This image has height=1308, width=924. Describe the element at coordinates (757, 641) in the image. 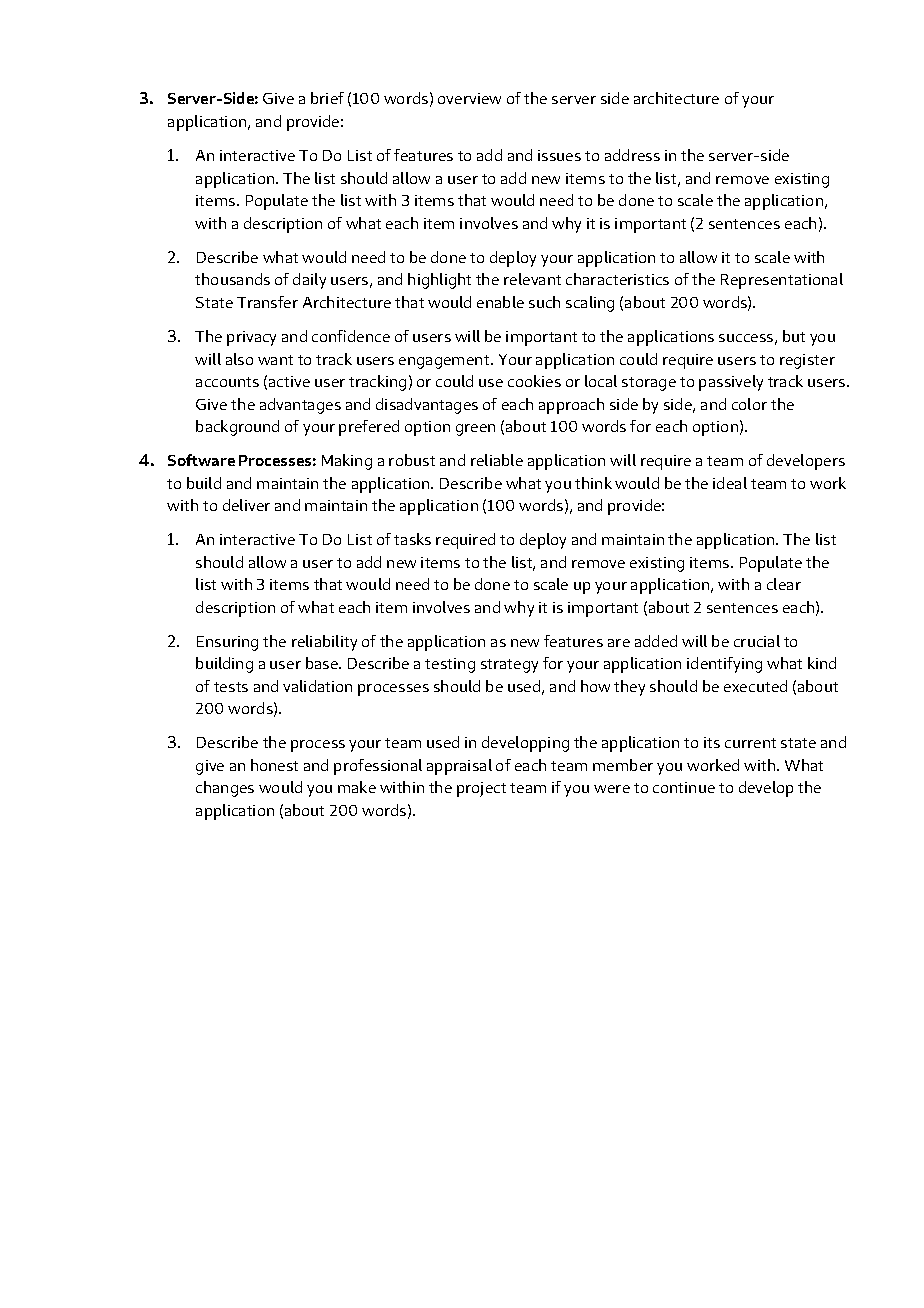

I see `crucial` at that location.
